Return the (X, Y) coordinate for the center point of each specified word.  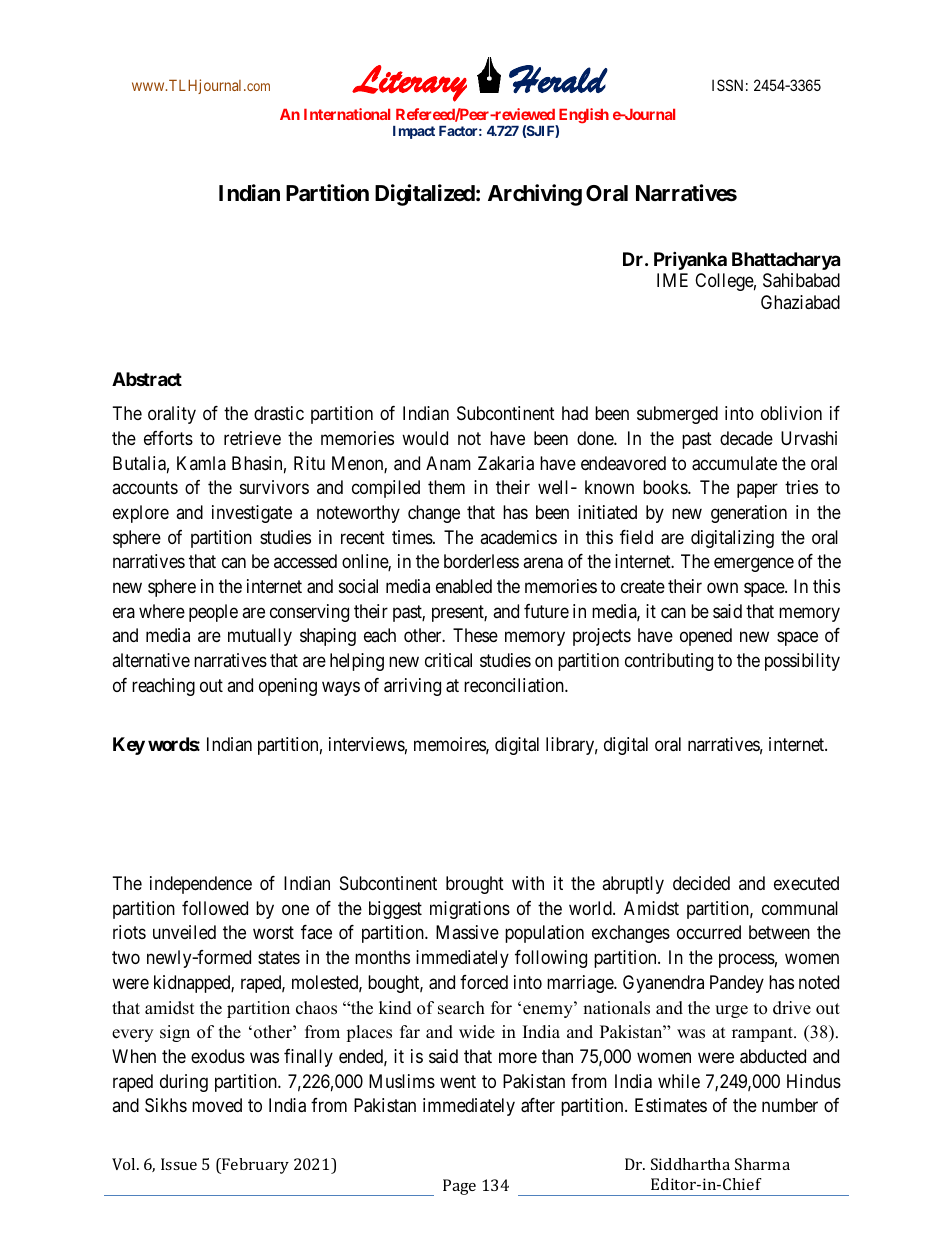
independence (201, 885)
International (347, 114)
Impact (414, 132)
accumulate (734, 463)
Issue (179, 1164)
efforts (168, 438)
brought (475, 885)
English (582, 117)
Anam (448, 463)
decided (701, 883)
